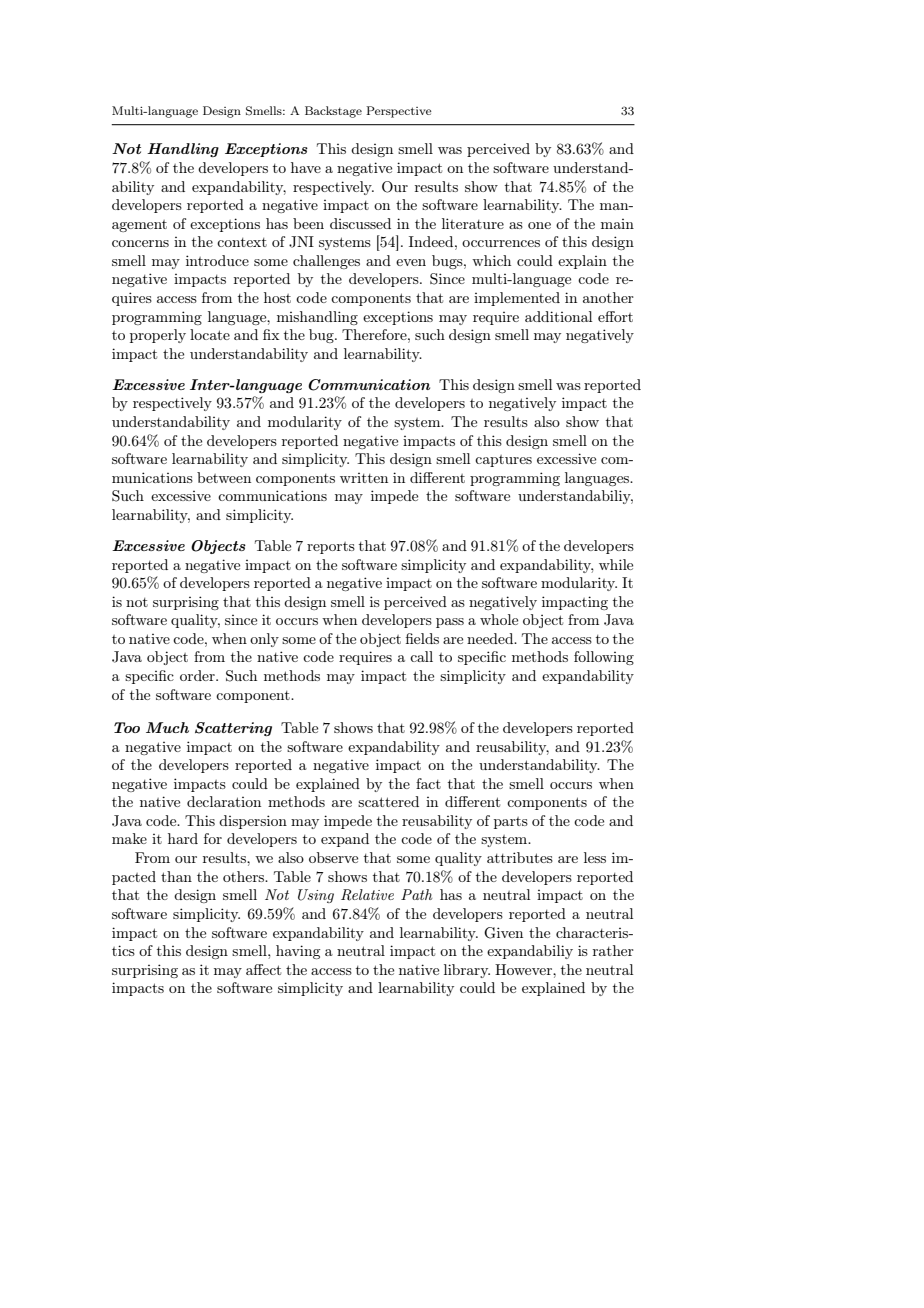 The width and height of the screenshot is (924, 1308). Describe the element at coordinates (364, 478) in the screenshot. I see `written` at that location.
